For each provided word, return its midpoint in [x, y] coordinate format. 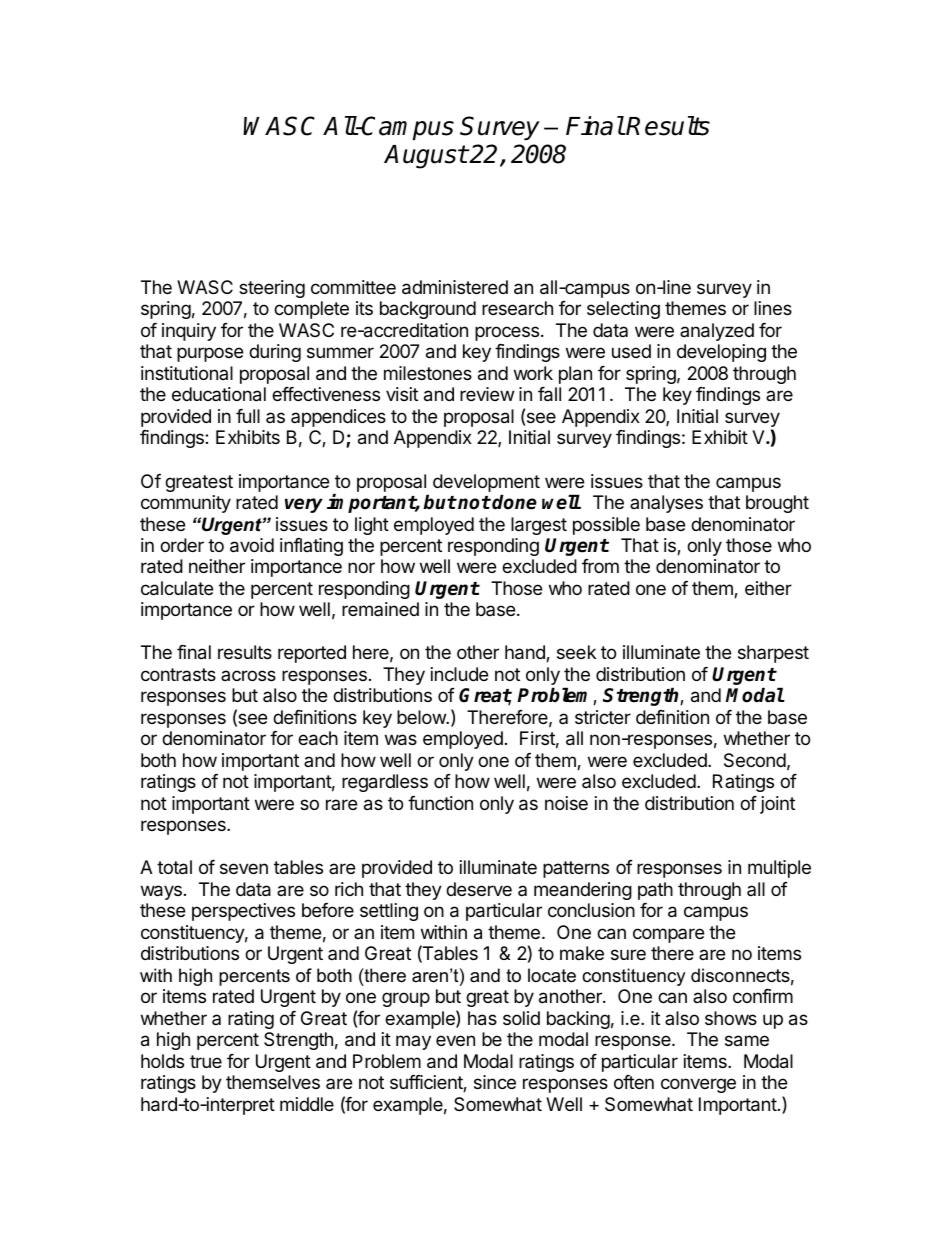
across [248, 675]
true [206, 1061]
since [495, 1082]
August [425, 157]
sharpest [773, 654]
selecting [623, 310]
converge [698, 1085]
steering [272, 289]
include [459, 674]
